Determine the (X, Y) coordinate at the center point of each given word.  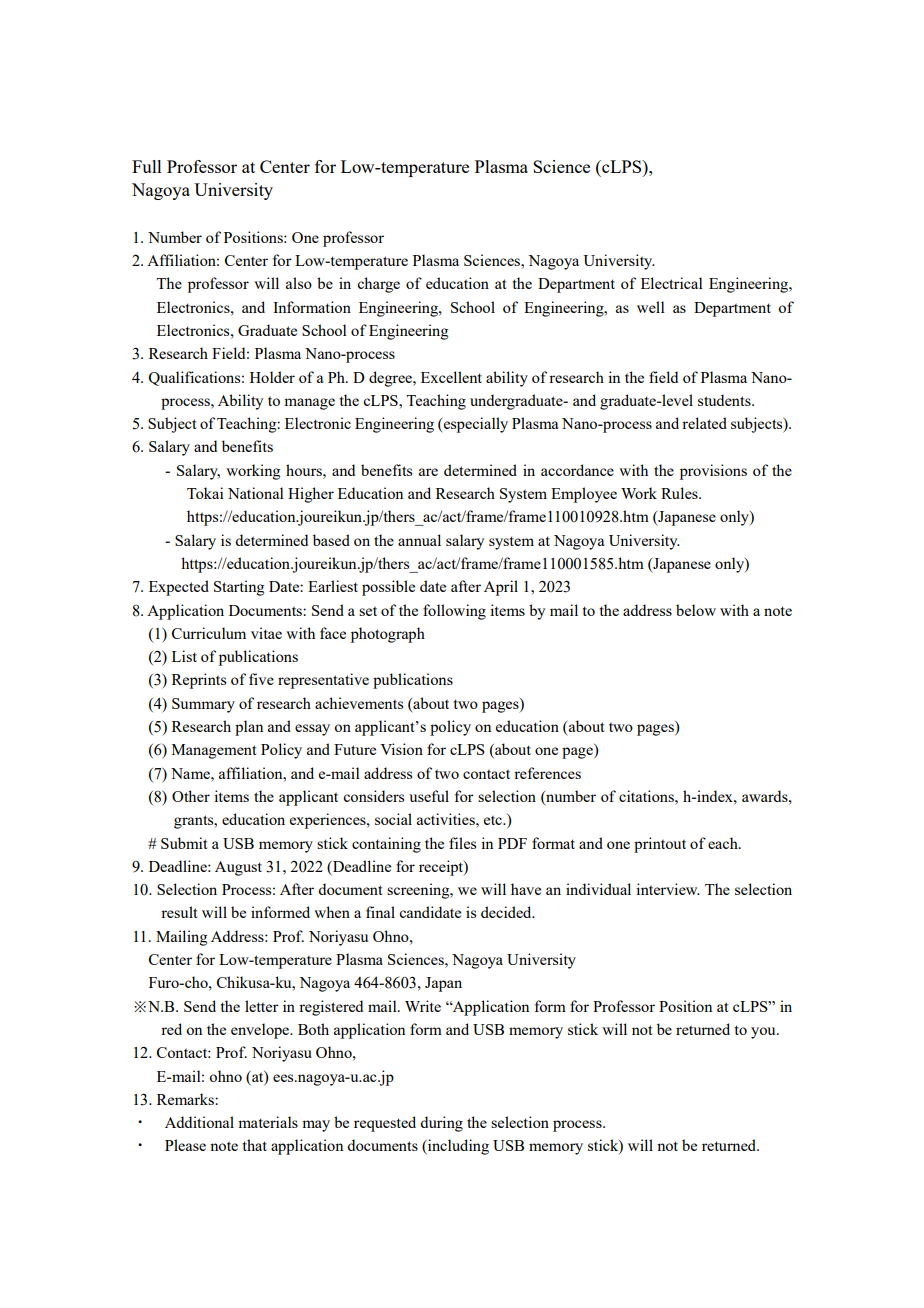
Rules (680, 493)
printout (660, 845)
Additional (199, 1122)
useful (429, 796)
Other (191, 796)
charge (378, 285)
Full (147, 166)
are (428, 472)
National (256, 493)
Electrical (672, 283)
